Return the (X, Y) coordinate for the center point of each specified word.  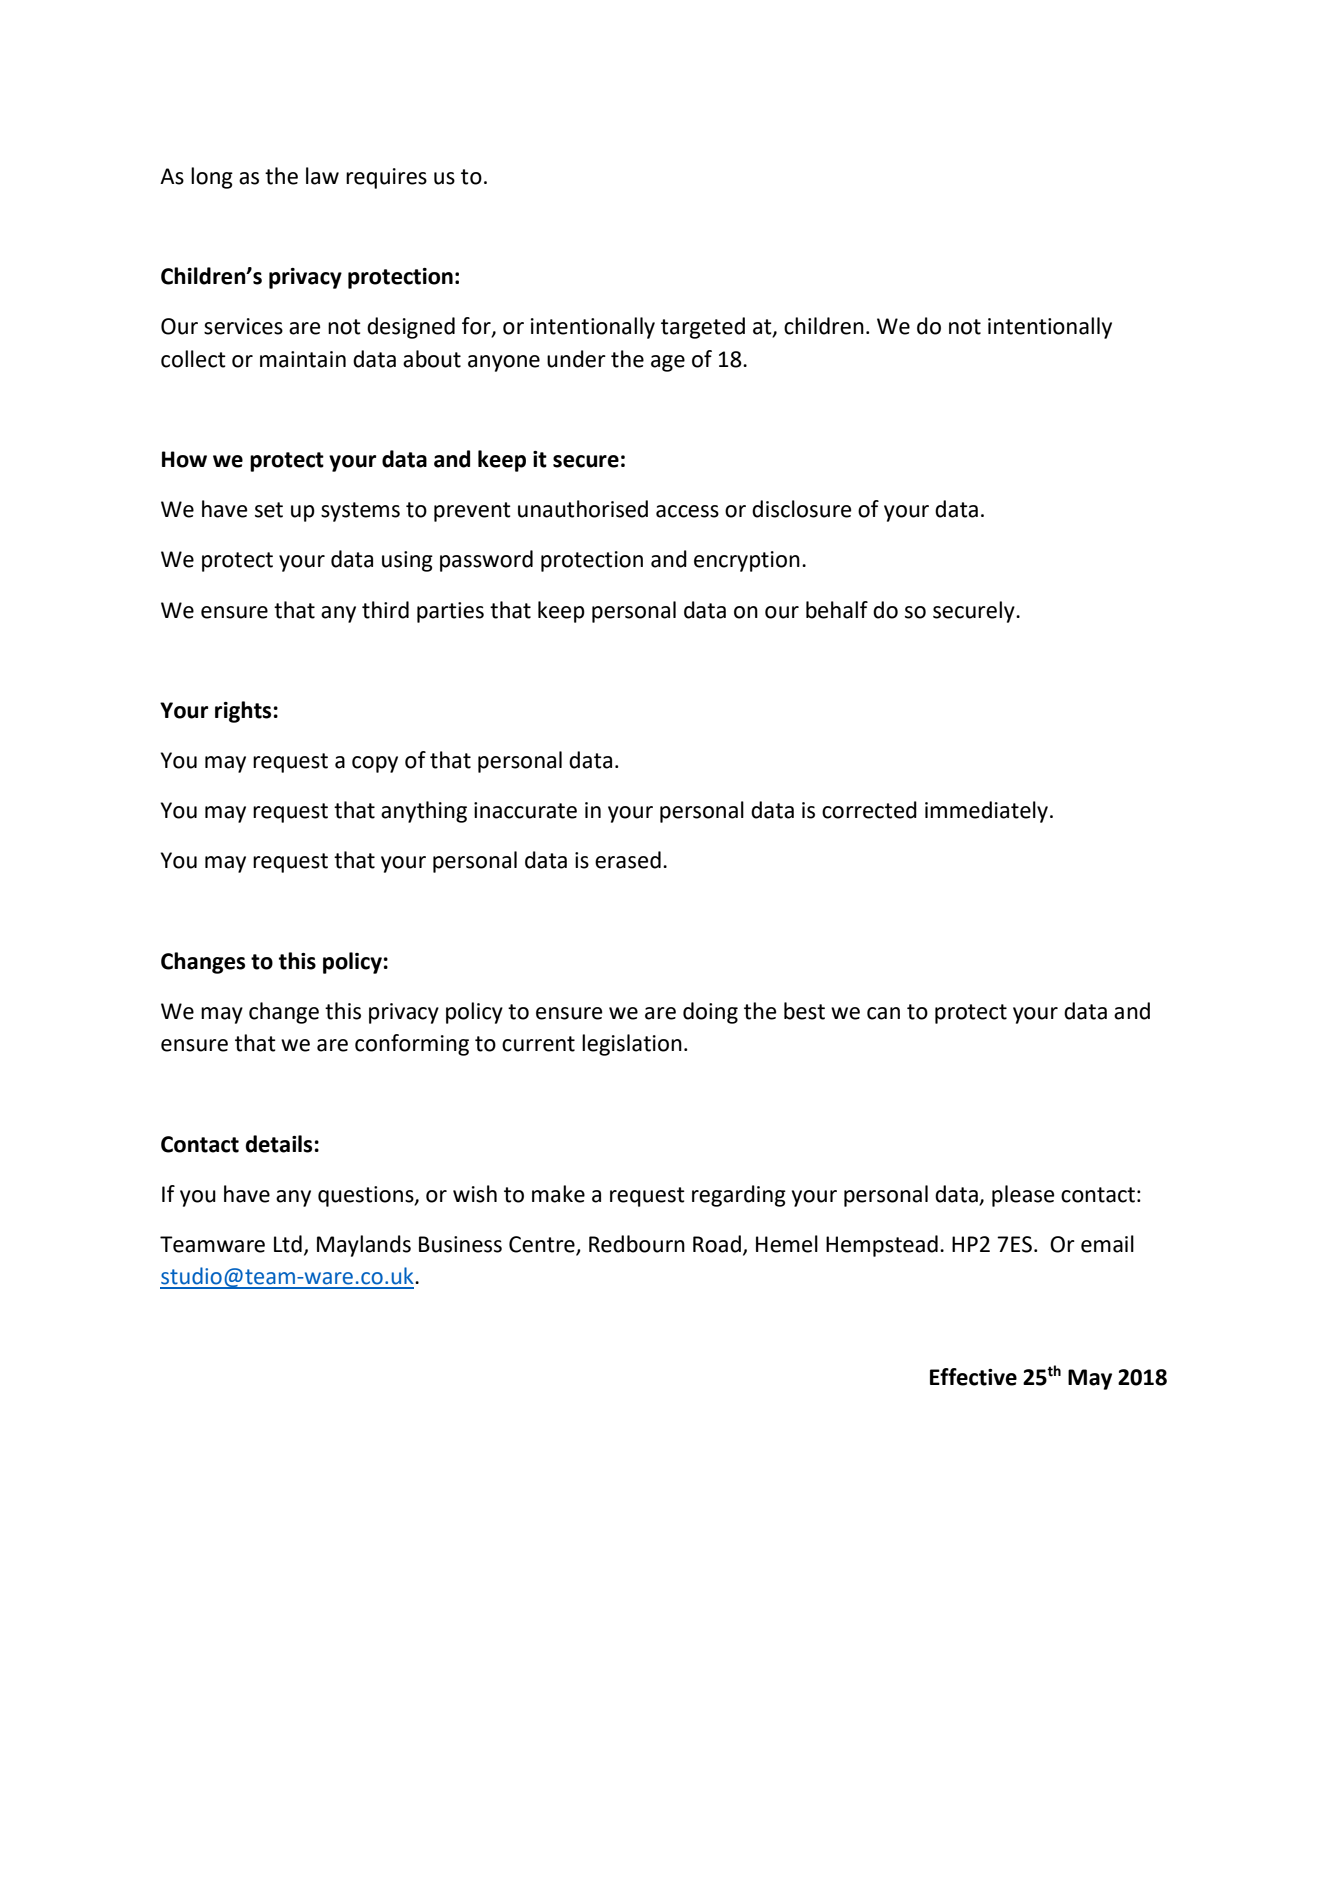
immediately (986, 812)
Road (717, 1244)
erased (628, 860)
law (322, 176)
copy (375, 764)
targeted (703, 328)
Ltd (288, 1244)
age (668, 363)
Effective (973, 1377)
